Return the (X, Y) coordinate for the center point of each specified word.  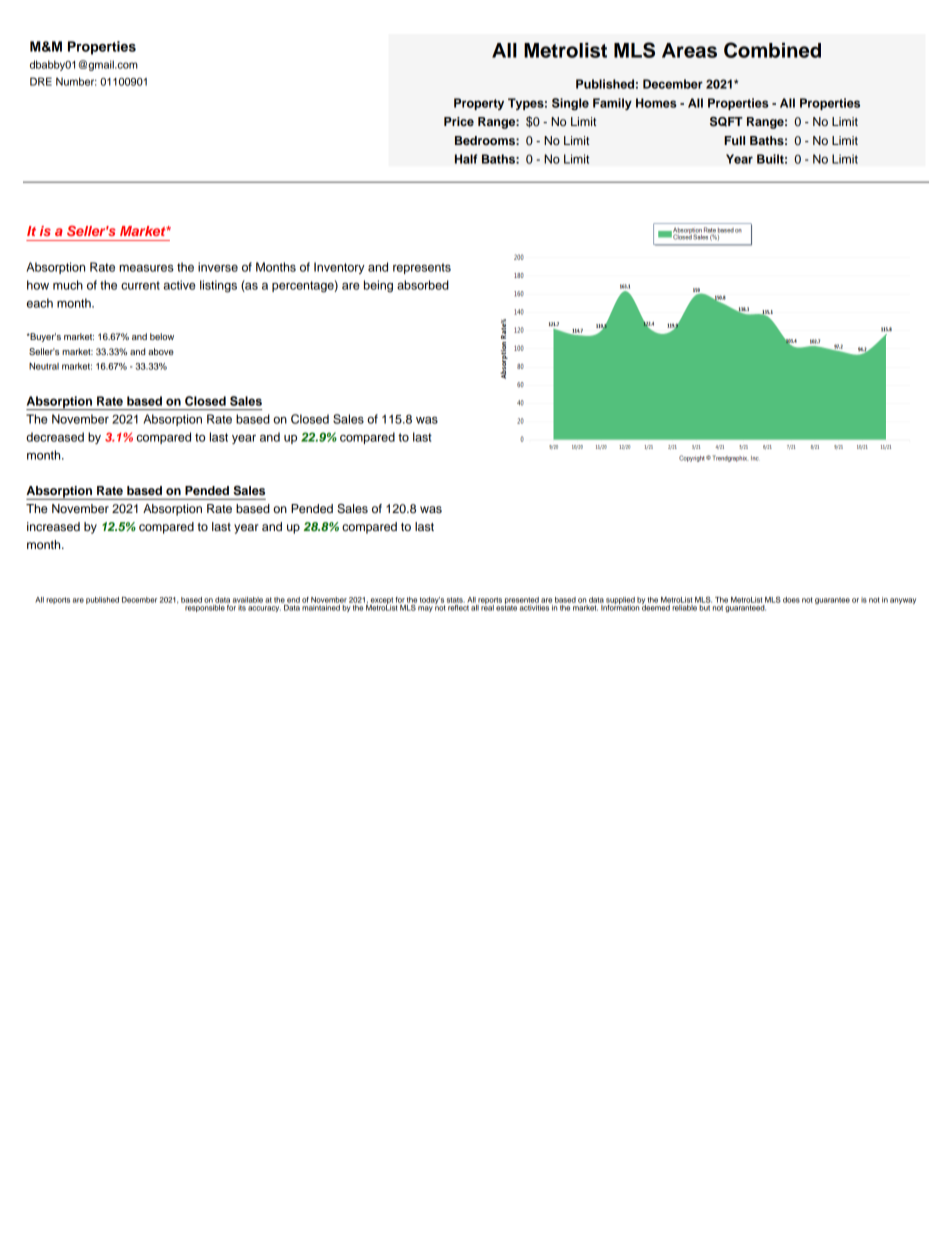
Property (479, 104)
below (162, 336)
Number (76, 81)
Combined (772, 50)
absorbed (423, 285)
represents (422, 268)
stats (456, 600)
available (247, 600)
